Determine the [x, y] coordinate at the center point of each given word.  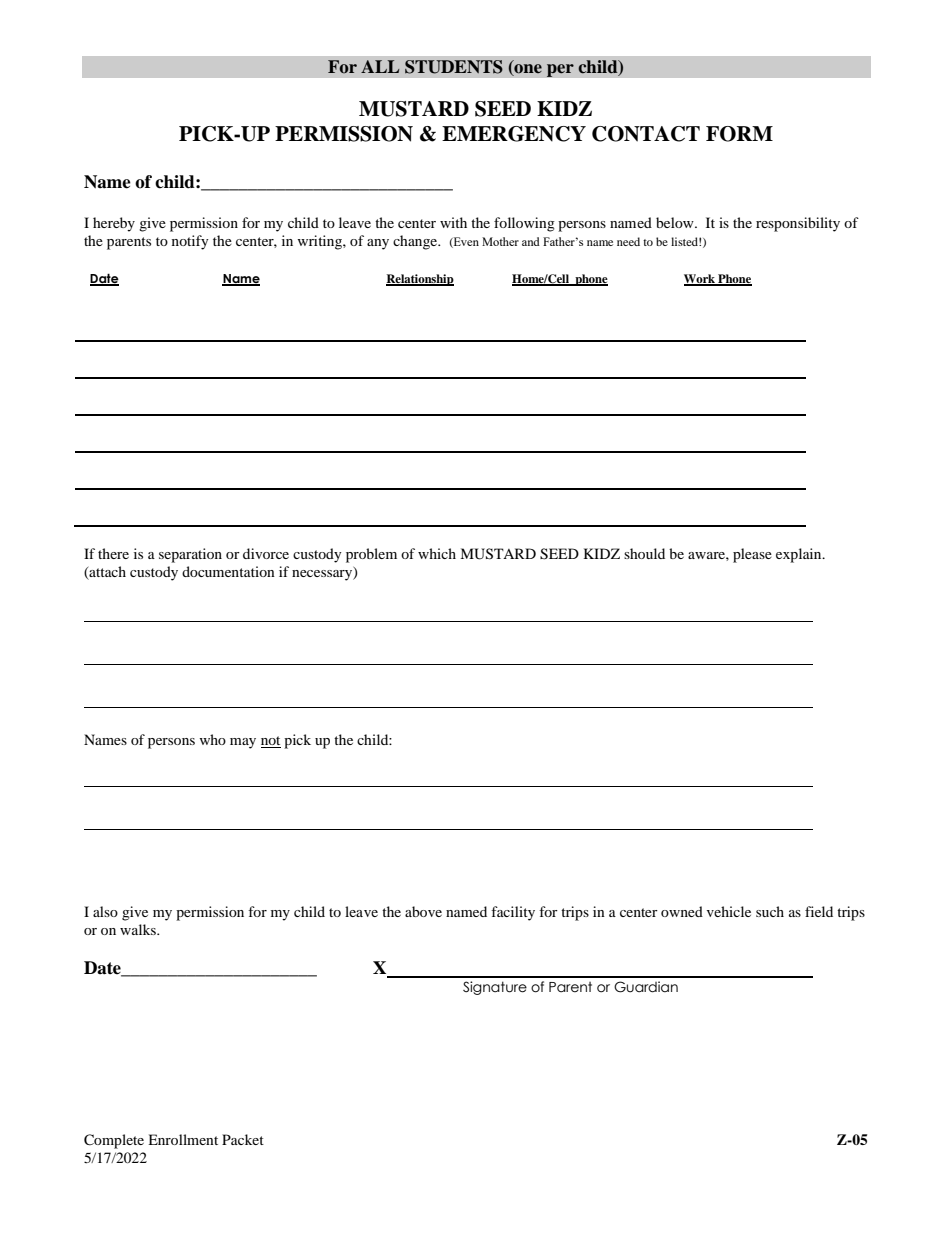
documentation [228, 571]
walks [139, 929]
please [752, 555]
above [423, 911]
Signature [495, 988]
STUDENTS [454, 67]
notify [190, 242]
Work [700, 279]
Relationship [420, 280]
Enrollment [183, 1139]
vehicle [729, 911]
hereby [114, 224]
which [437, 553]
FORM [739, 134]
